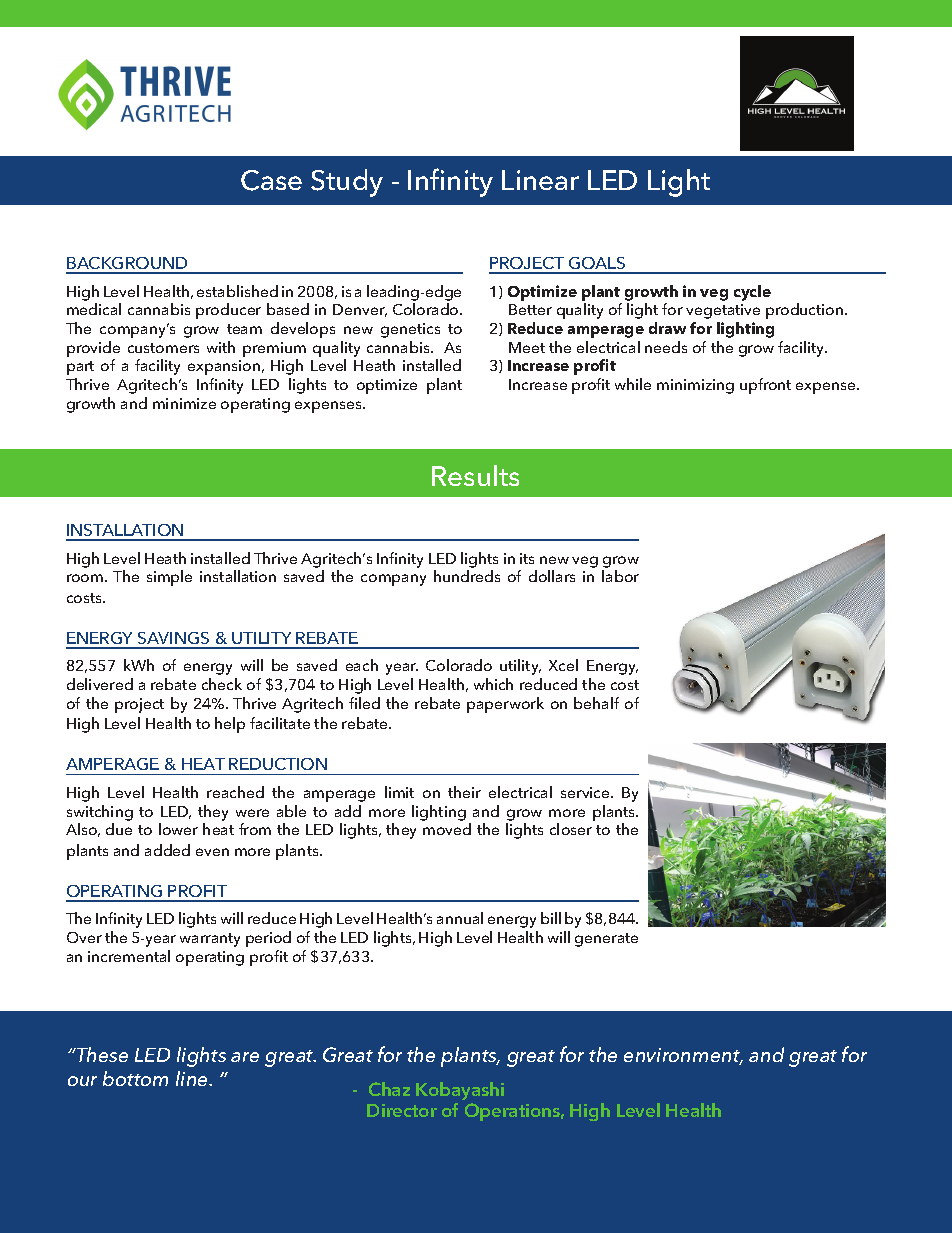  I want to click on moved, so click(447, 829).
